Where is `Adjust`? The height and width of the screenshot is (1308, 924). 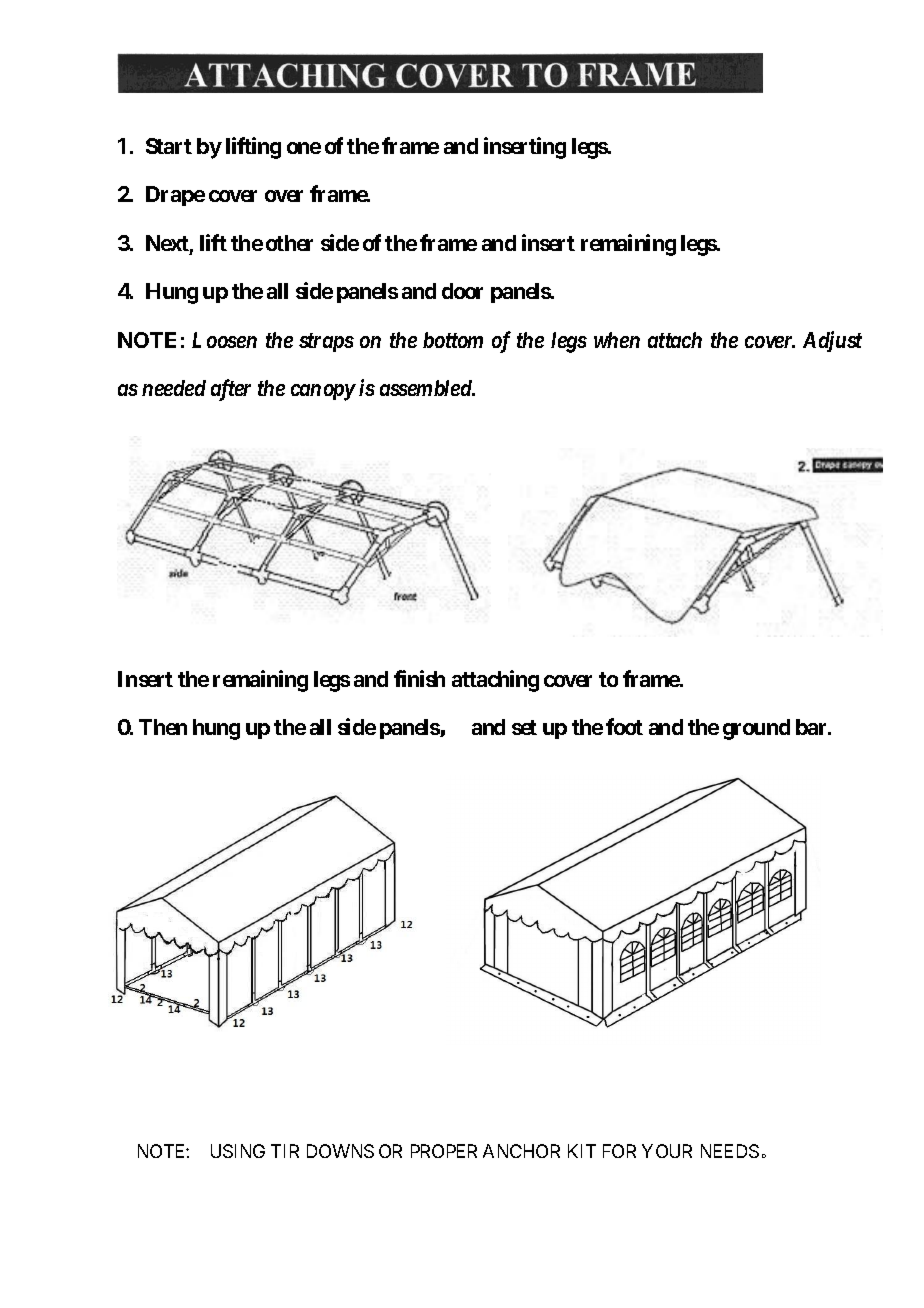
Adjust is located at coordinates (832, 341).
